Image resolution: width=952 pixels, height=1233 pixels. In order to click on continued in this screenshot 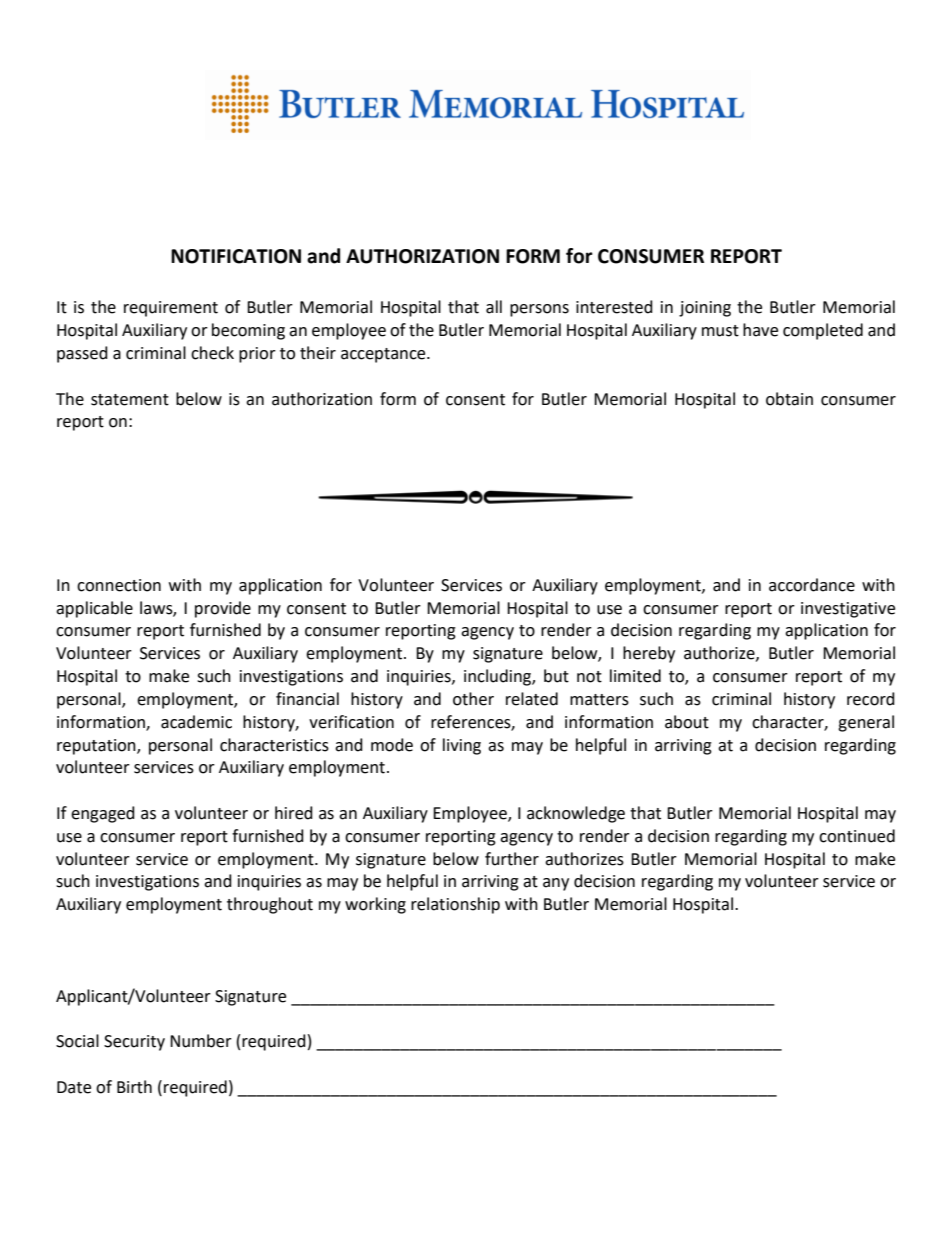, I will do `click(857, 836)`.
